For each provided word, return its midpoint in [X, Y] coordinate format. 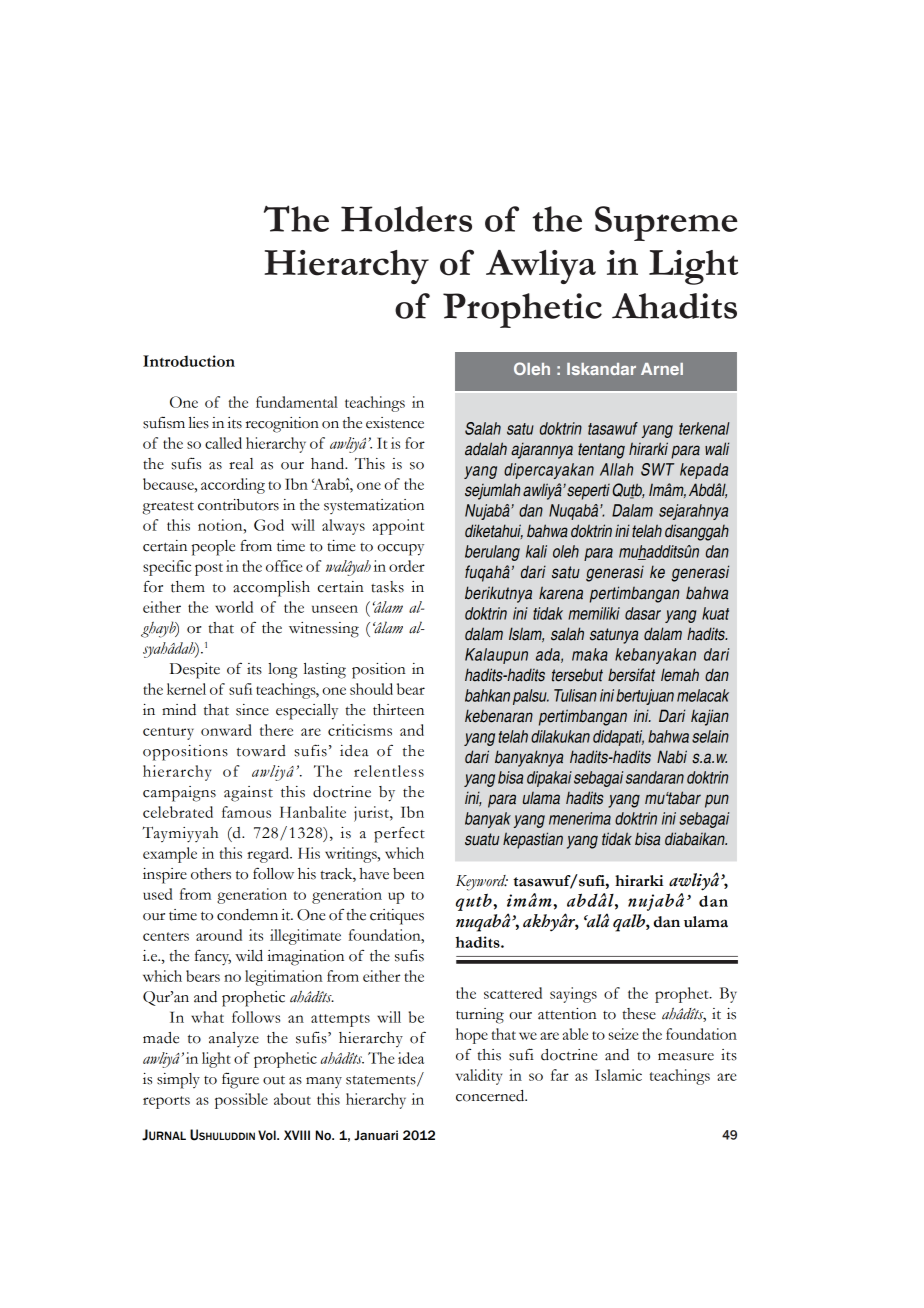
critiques [397, 917]
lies [199, 423]
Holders [406, 219]
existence [395, 423]
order [407, 566]
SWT [657, 469]
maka [590, 654]
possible [241, 1101]
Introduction [189, 361]
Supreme [666, 223]
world [234, 607]
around [219, 935]
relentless [389, 771]
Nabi [672, 757]
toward [261, 751]
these [639, 1014]
